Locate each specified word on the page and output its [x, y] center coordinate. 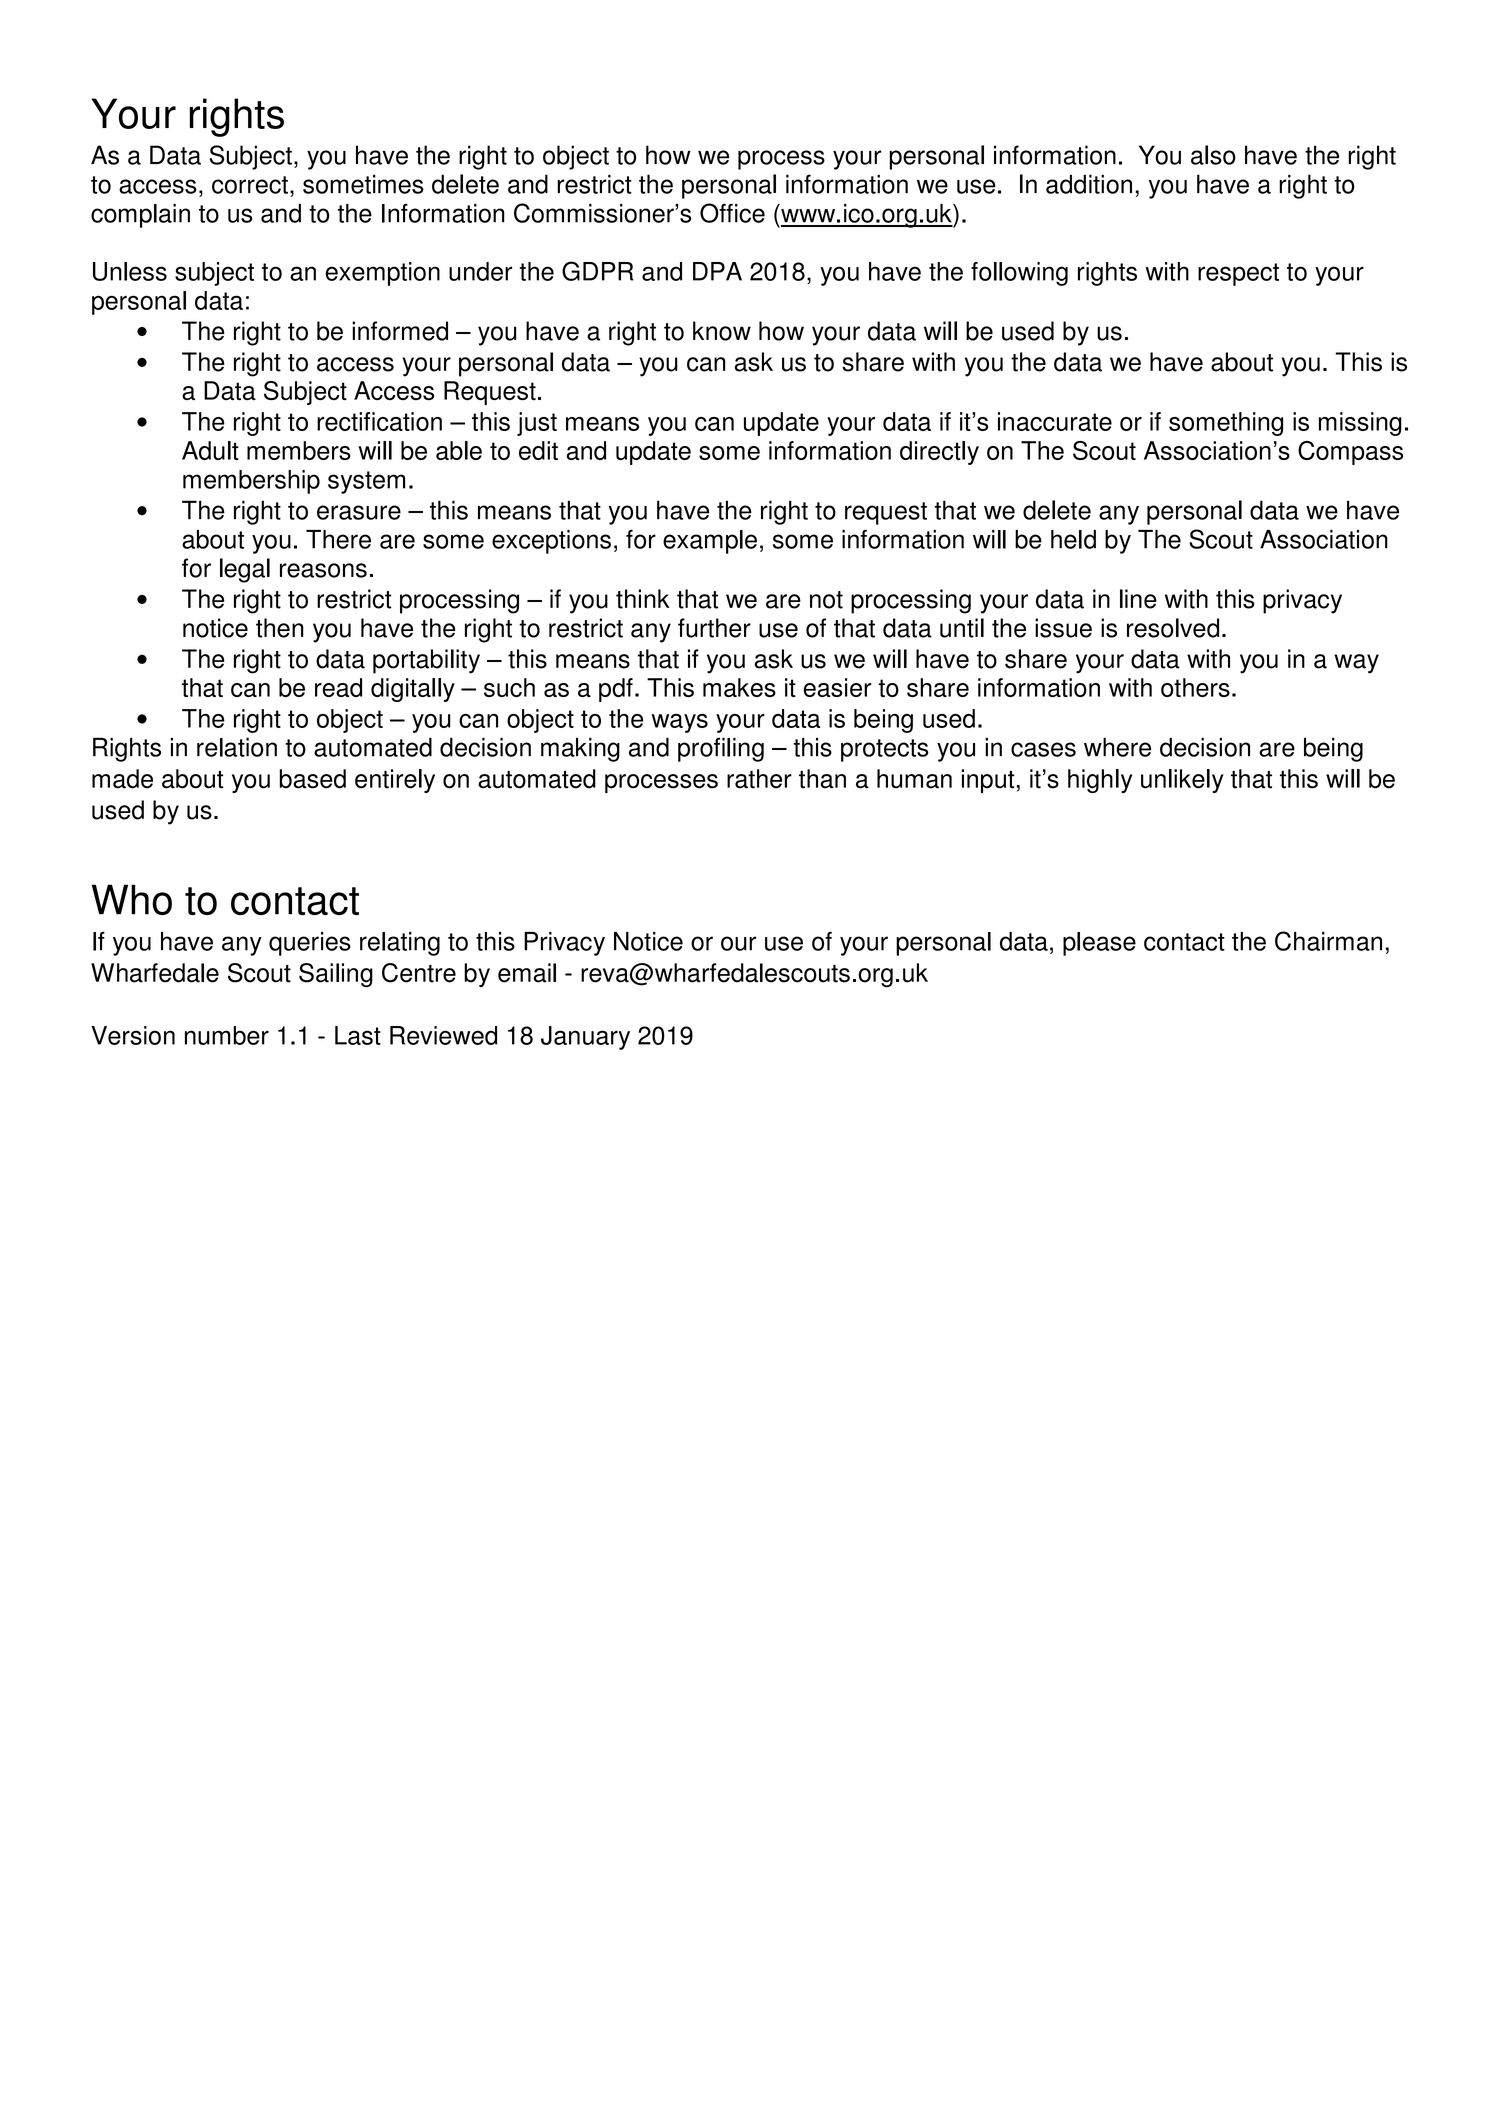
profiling [721, 749]
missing [1360, 424]
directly [939, 453]
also [1213, 155]
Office [732, 213]
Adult [210, 450]
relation [237, 747]
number [227, 1035]
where [1117, 747]
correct [250, 185]
